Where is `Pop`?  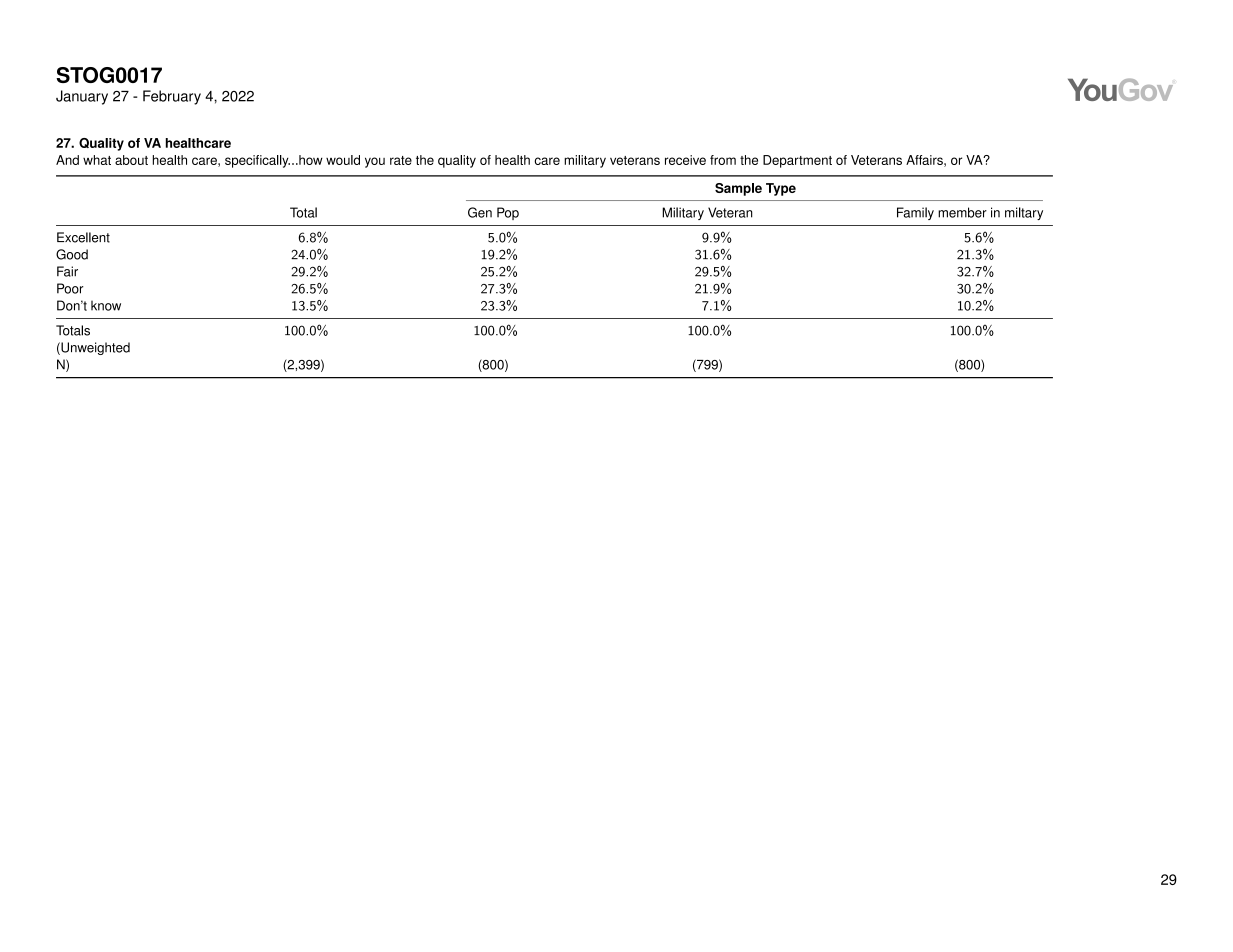 Pop is located at coordinates (508, 213).
